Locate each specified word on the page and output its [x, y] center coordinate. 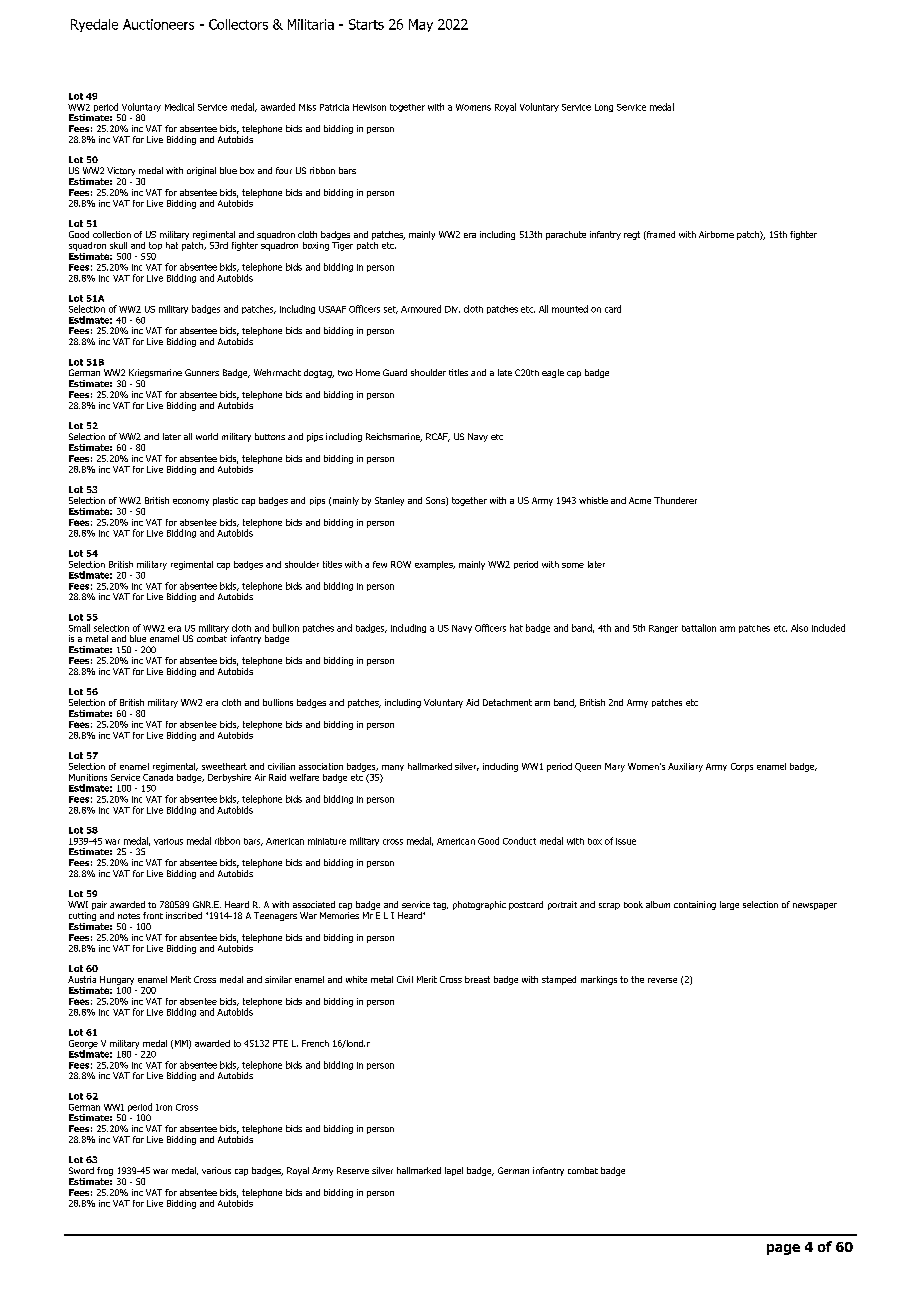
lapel [454, 1171]
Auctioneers [158, 24]
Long [604, 108]
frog [105, 1173]
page [783, 1249]
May [421, 25]
